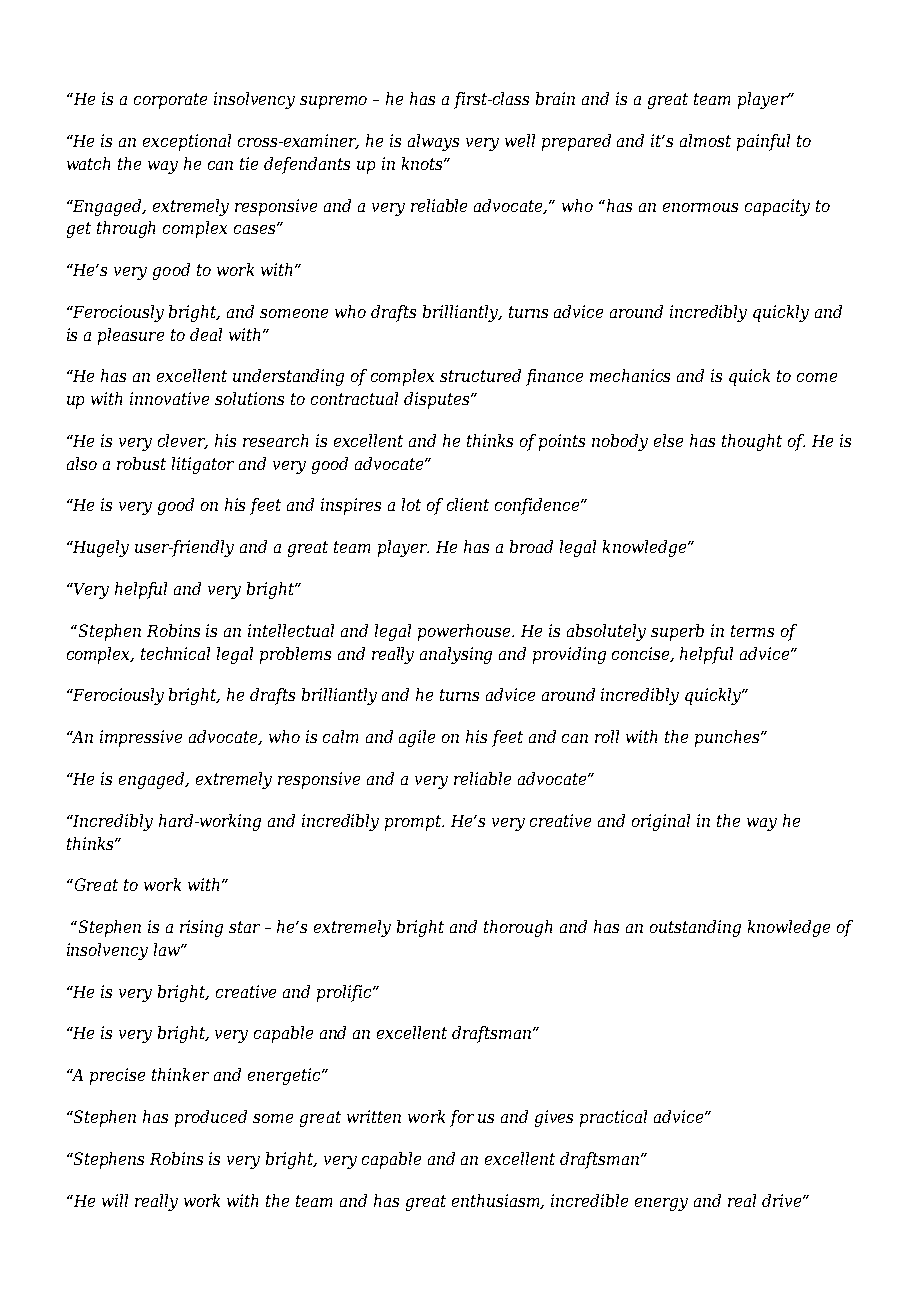 Image resolution: width=924 pixels, height=1308 pixels. What do you see at coordinates (783, 1200) in the image?
I see `drive` at bounding box center [783, 1200].
